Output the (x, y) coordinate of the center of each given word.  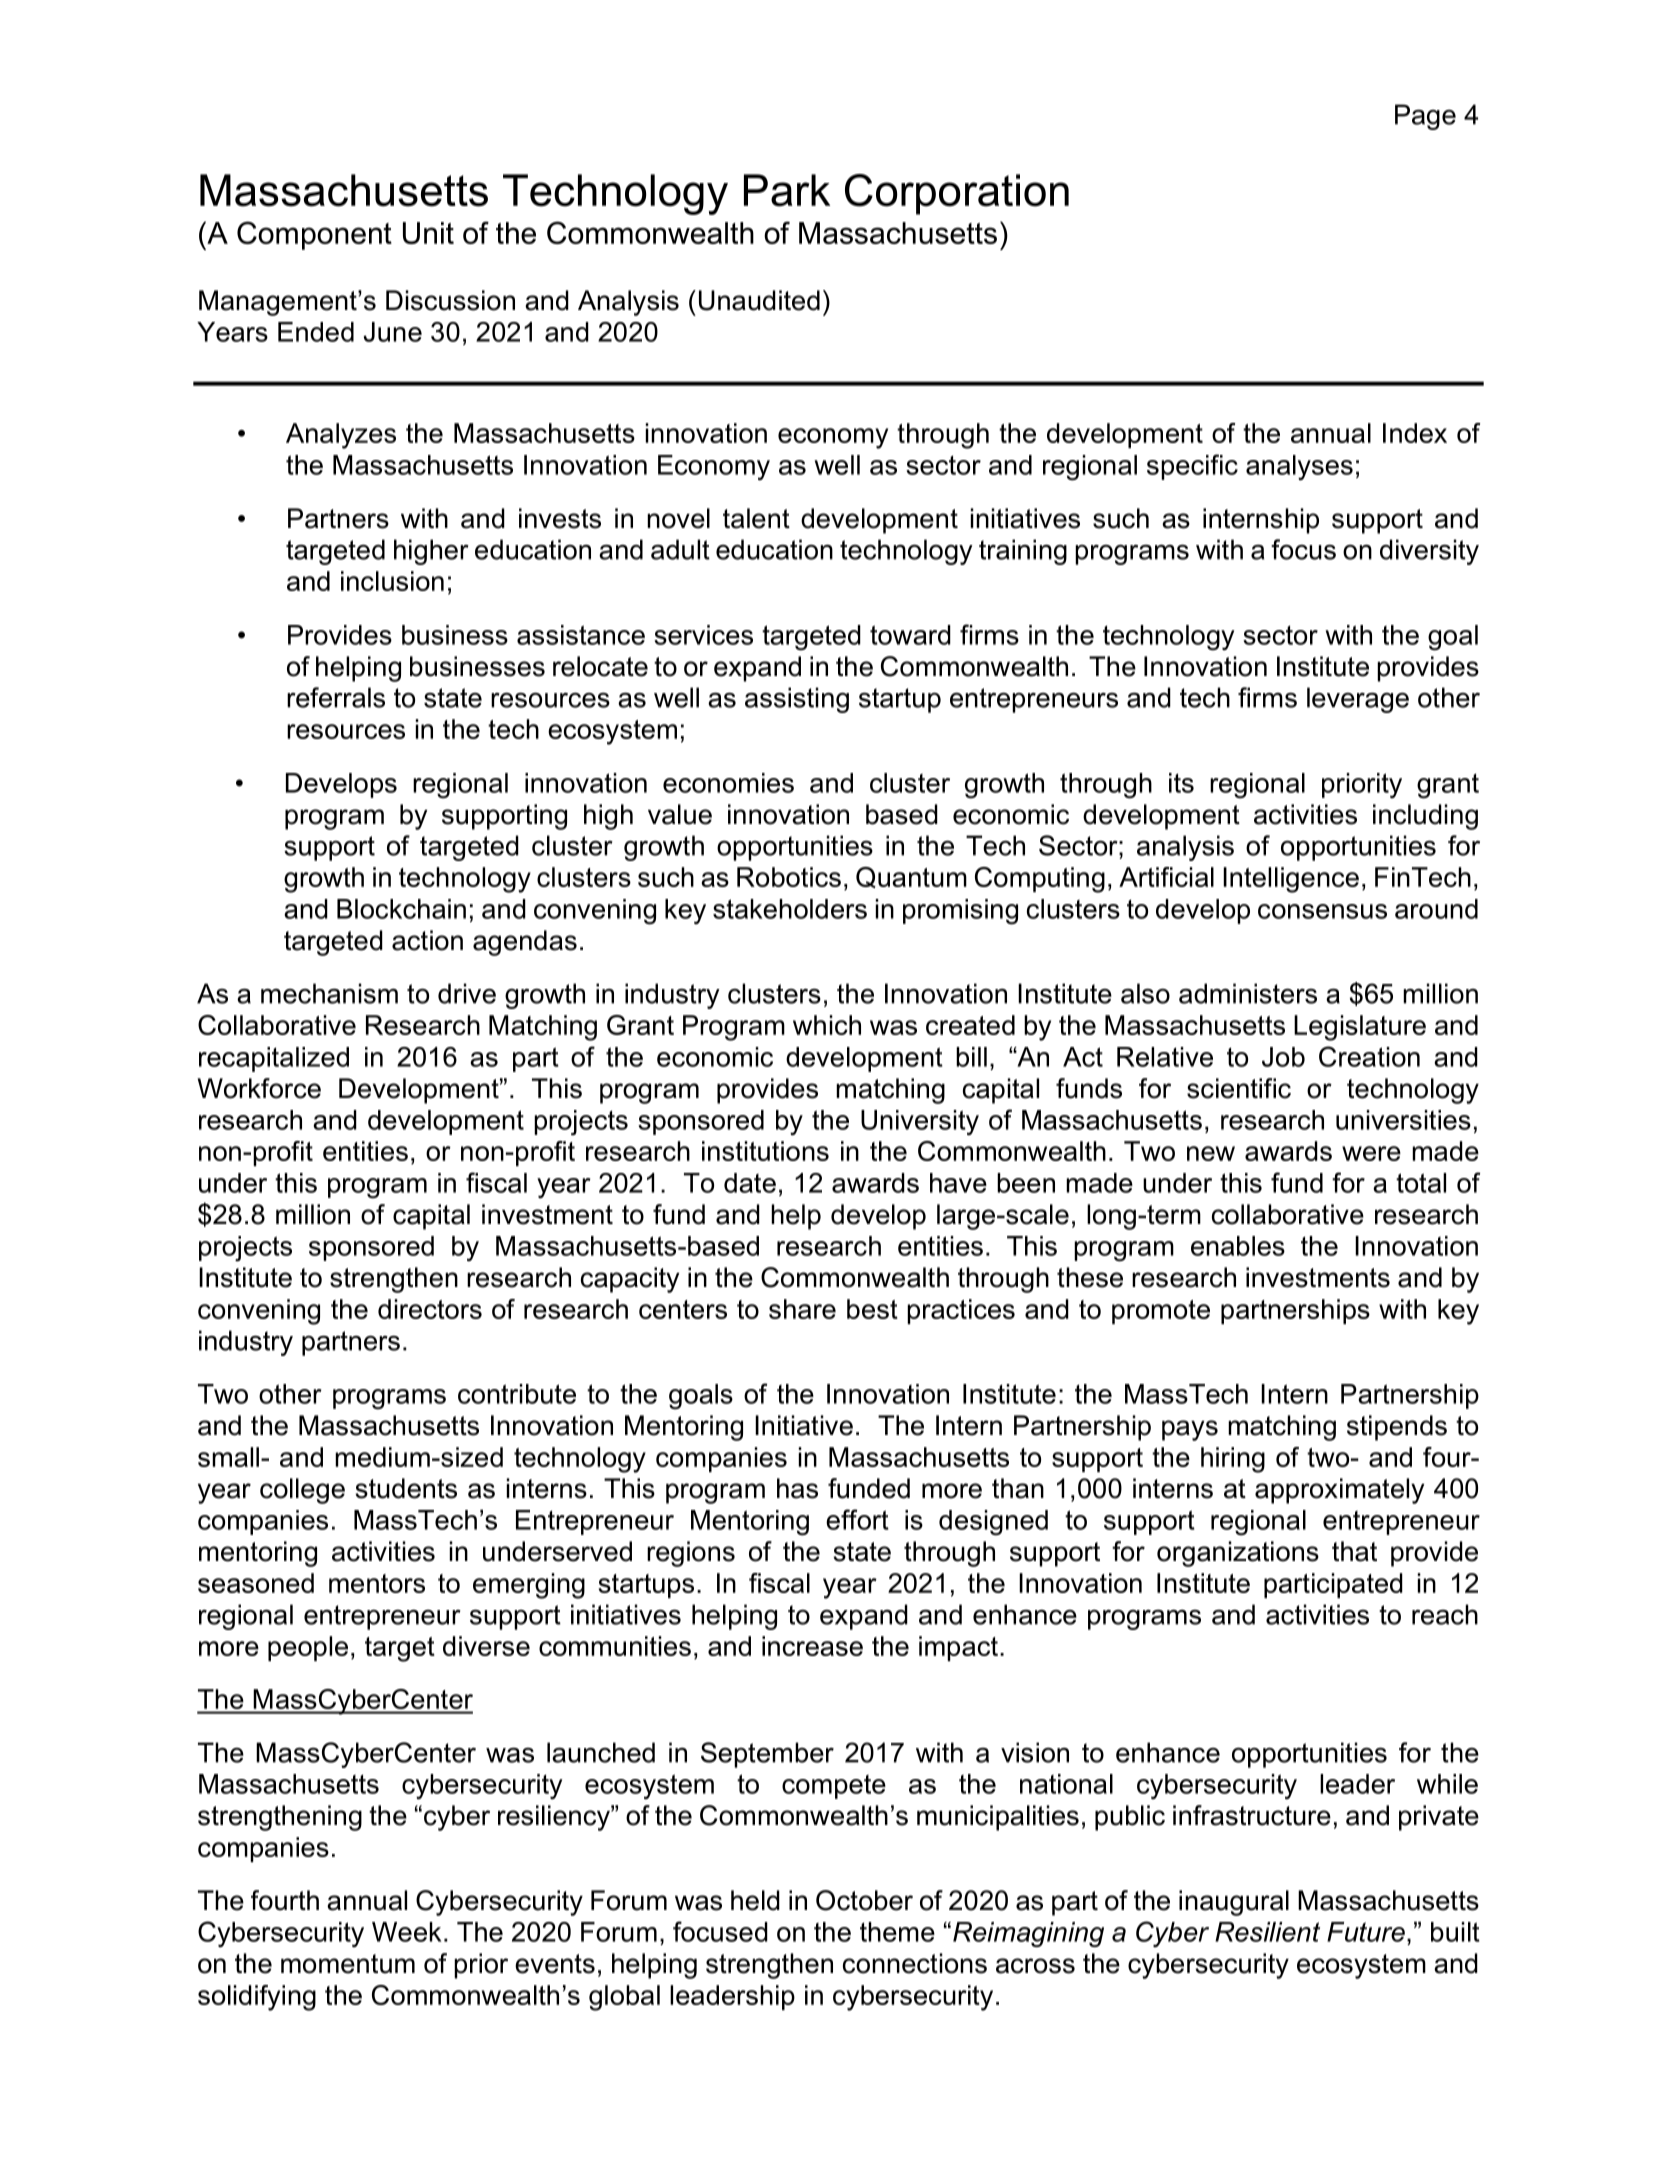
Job (1283, 1057)
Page (1425, 117)
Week (406, 1932)
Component (314, 235)
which (827, 1025)
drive (467, 993)
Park (787, 190)
